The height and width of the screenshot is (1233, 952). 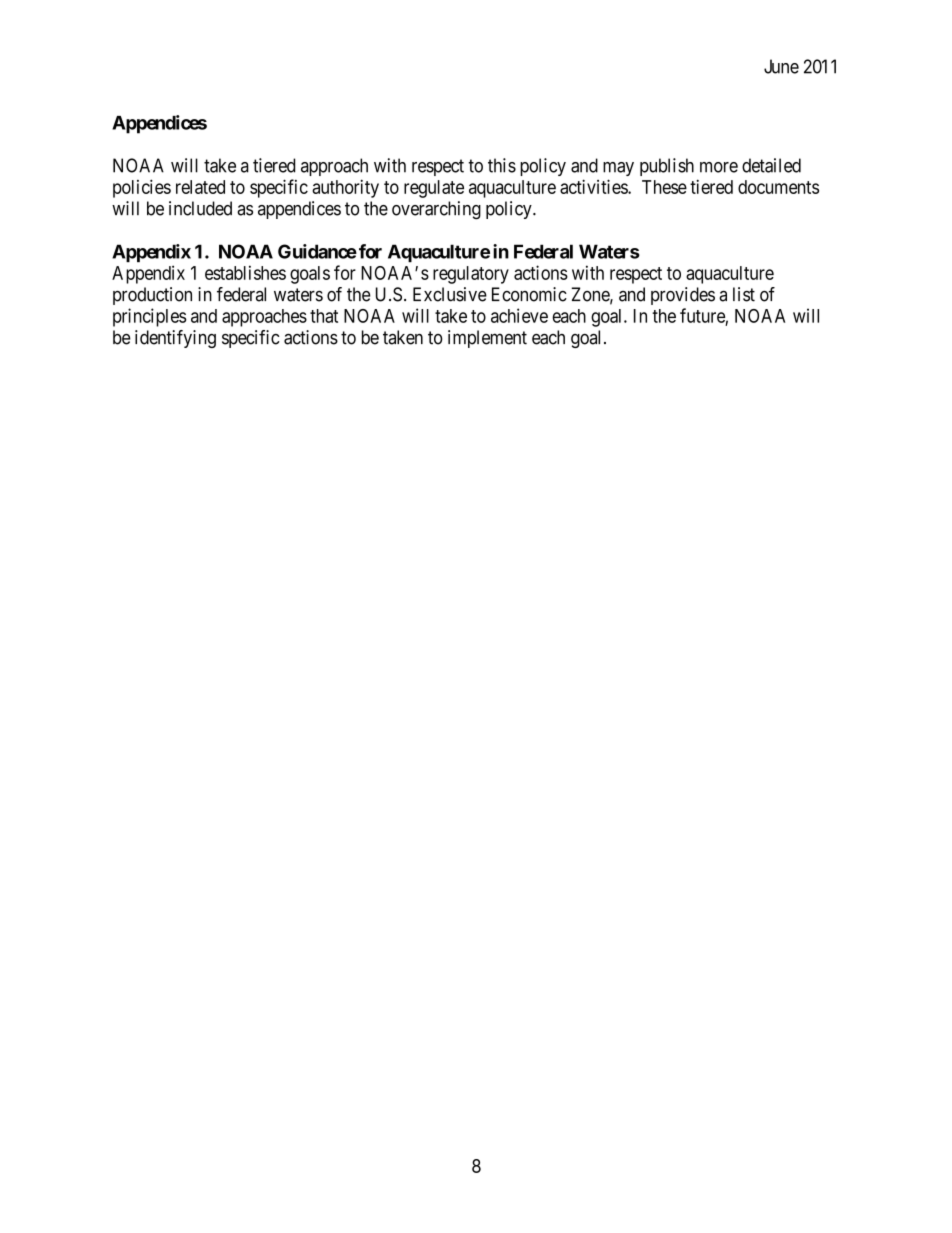 I want to click on implement, so click(x=487, y=339).
